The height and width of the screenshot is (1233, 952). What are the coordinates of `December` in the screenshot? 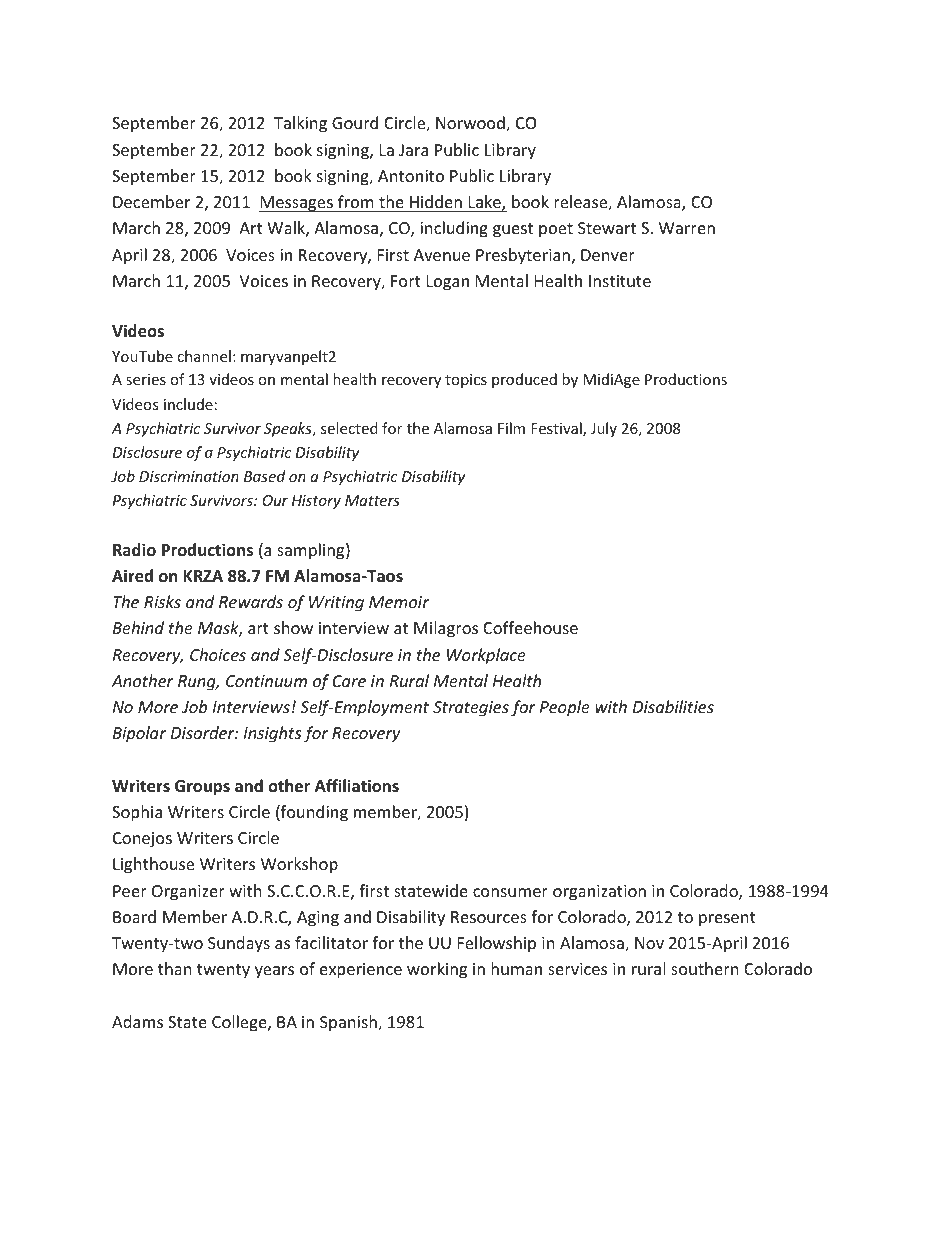 It's located at (151, 201).
